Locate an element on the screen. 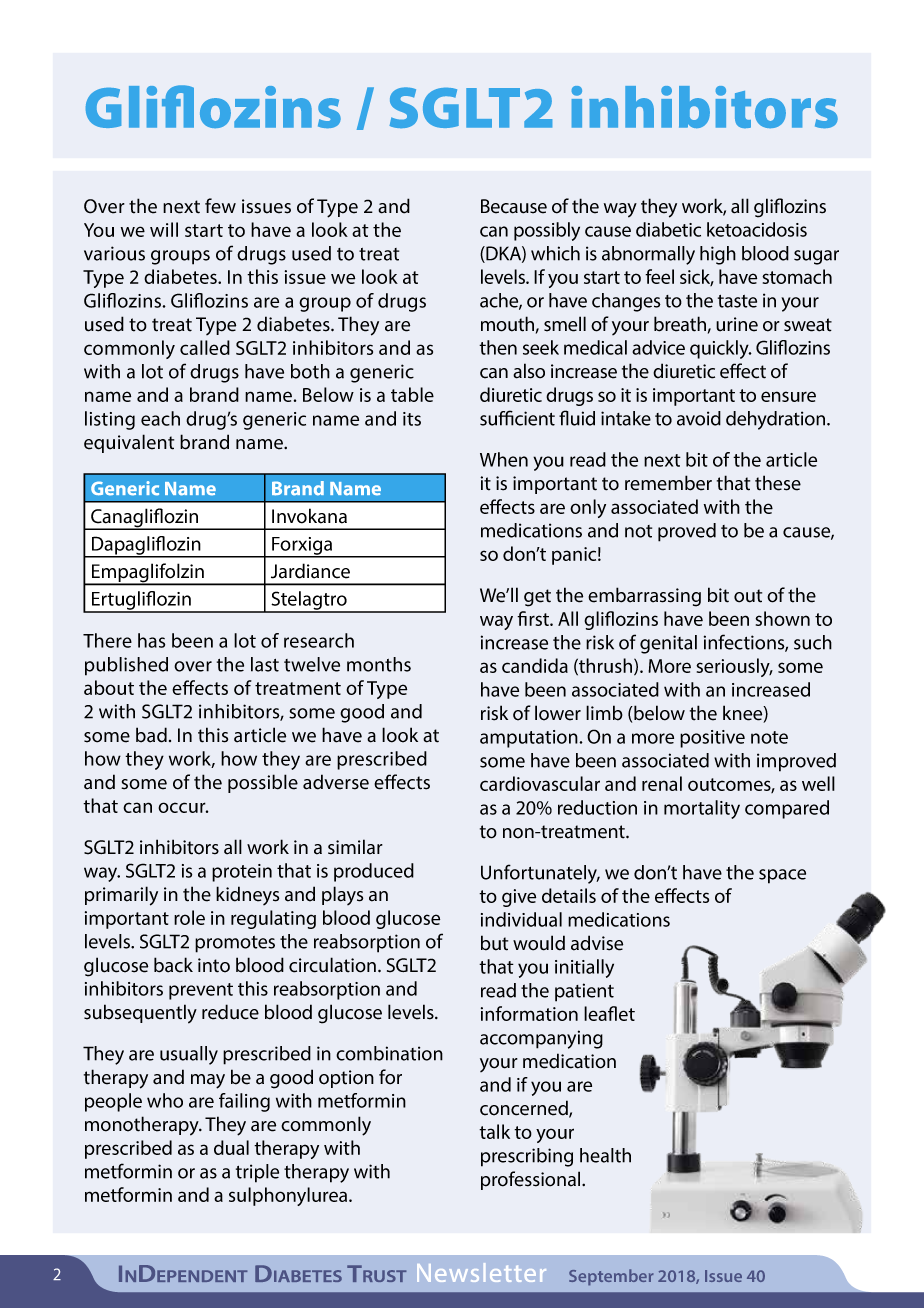  information is located at coordinates (529, 1013).
